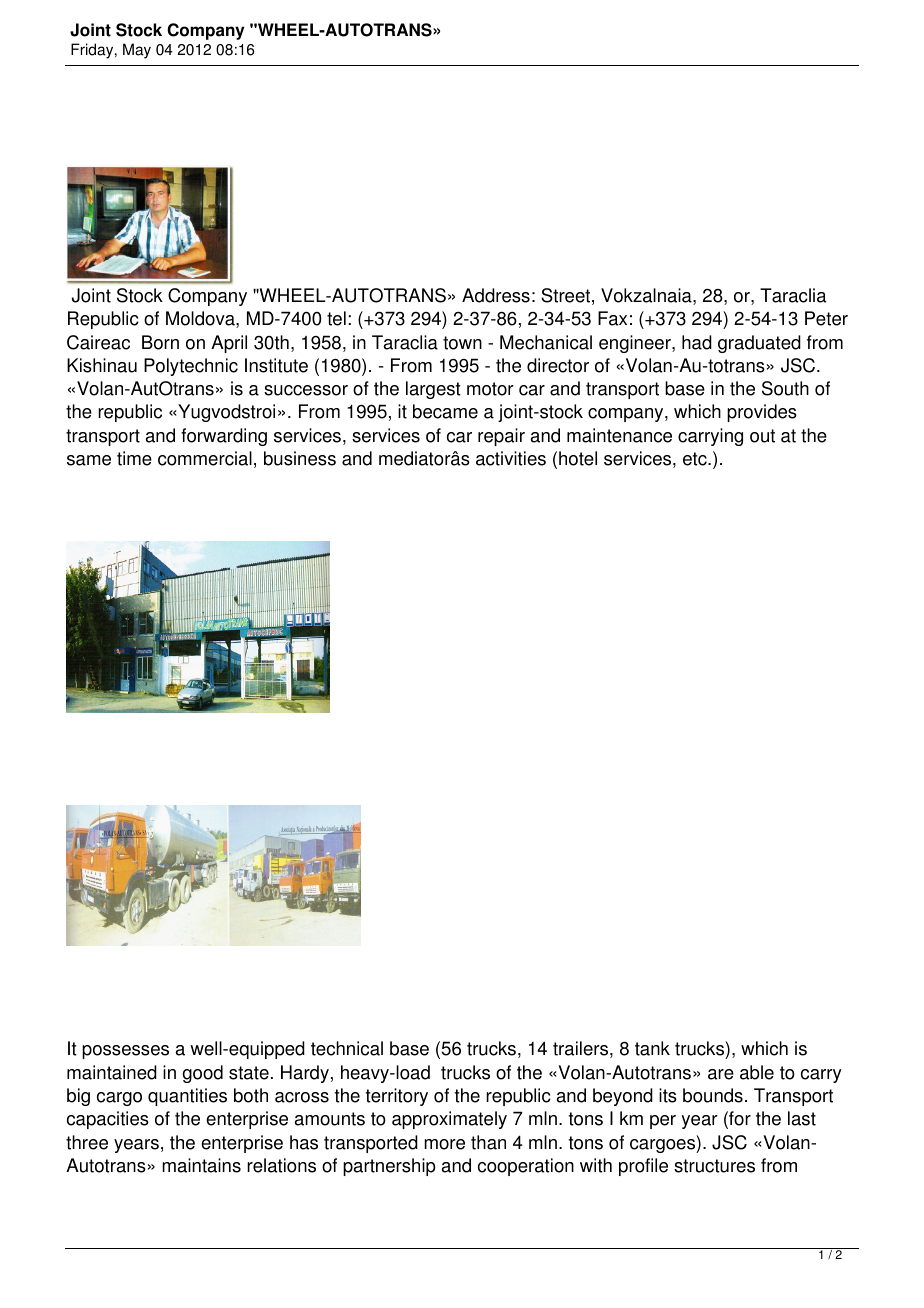 The height and width of the screenshot is (1308, 924). I want to click on time, so click(134, 458).
